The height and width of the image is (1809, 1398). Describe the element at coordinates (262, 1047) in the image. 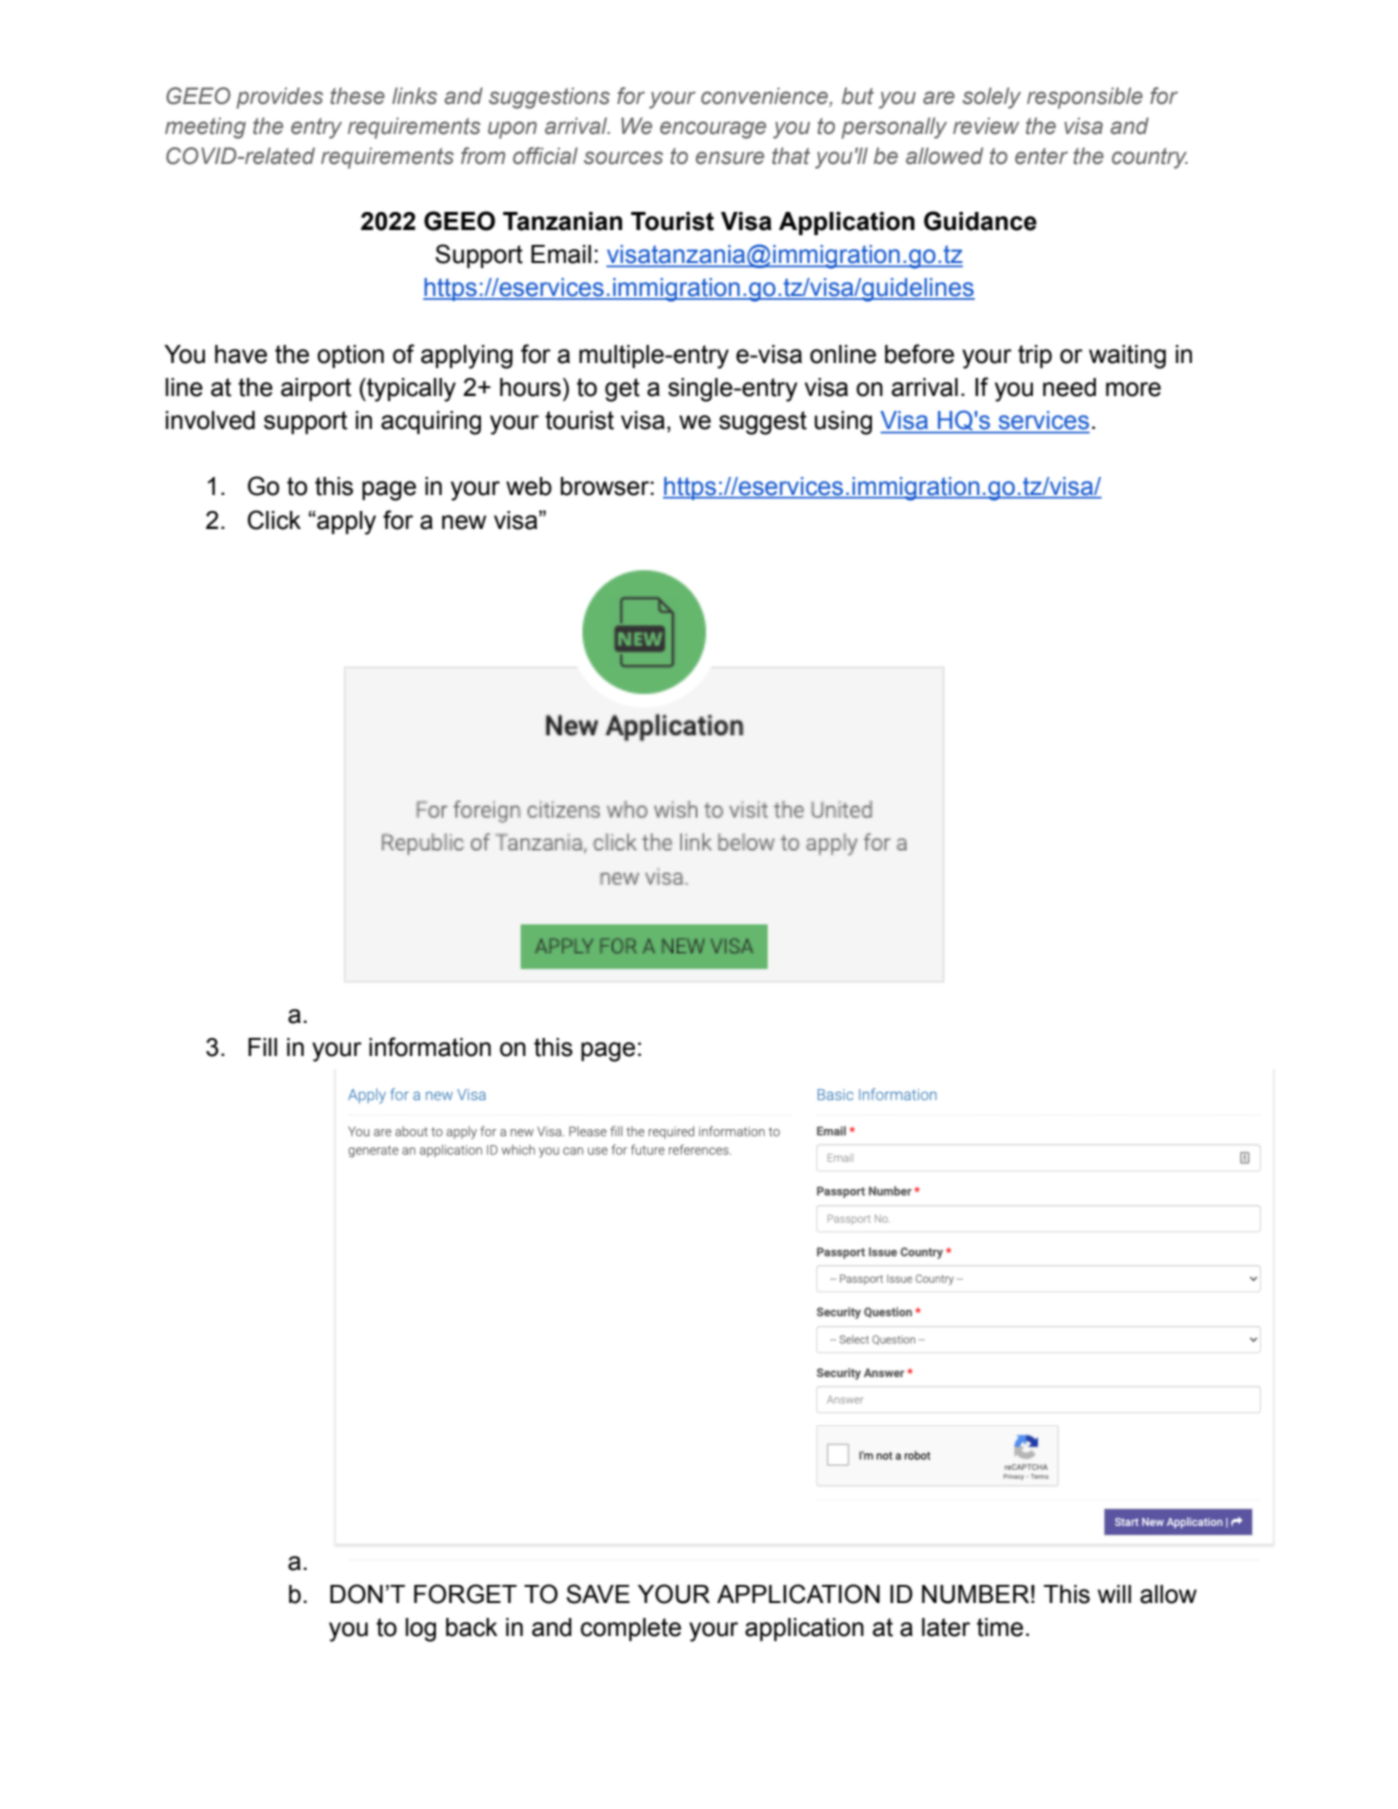

I see `Fill` at that location.
